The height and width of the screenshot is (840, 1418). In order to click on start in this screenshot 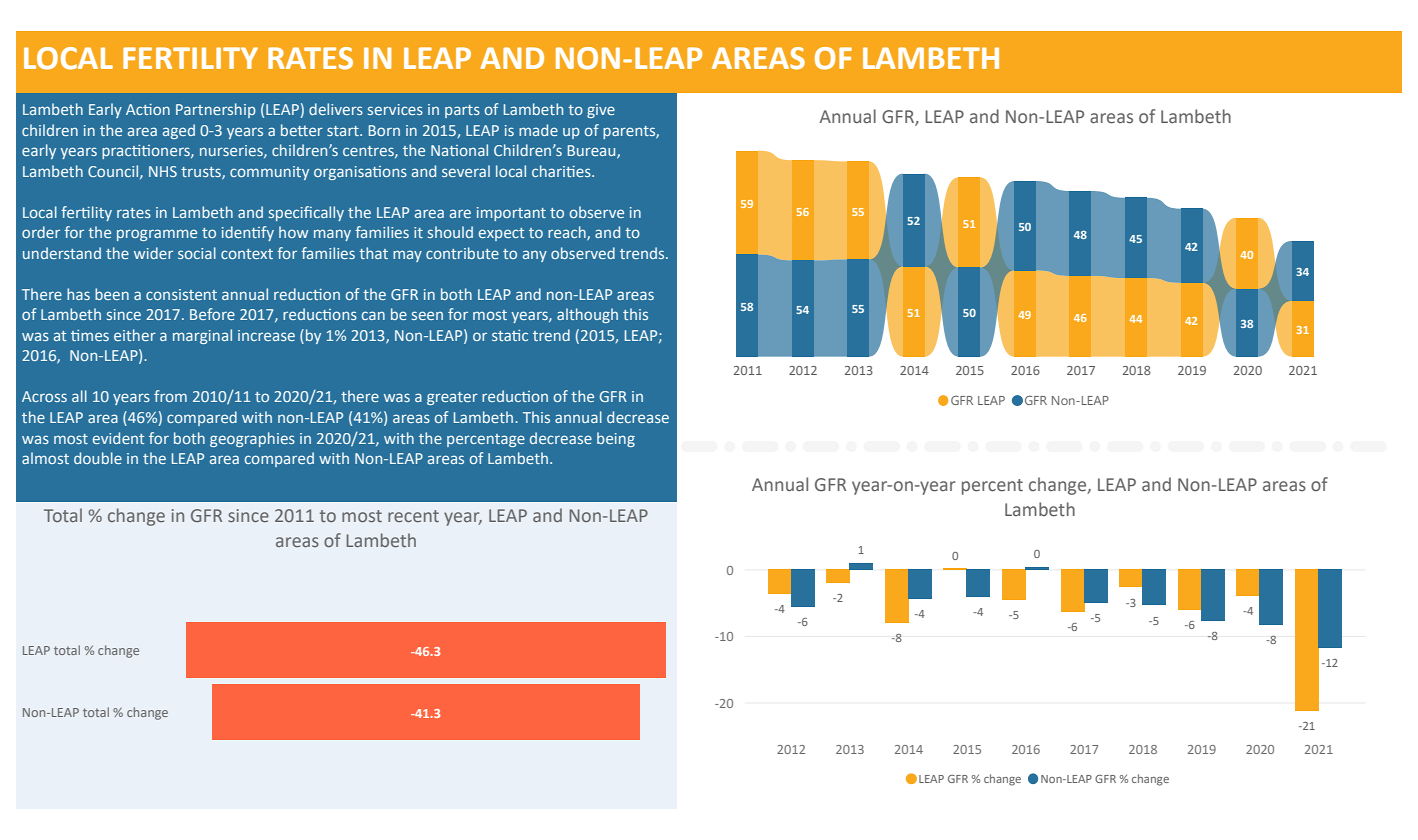, I will do `click(344, 131)`.
